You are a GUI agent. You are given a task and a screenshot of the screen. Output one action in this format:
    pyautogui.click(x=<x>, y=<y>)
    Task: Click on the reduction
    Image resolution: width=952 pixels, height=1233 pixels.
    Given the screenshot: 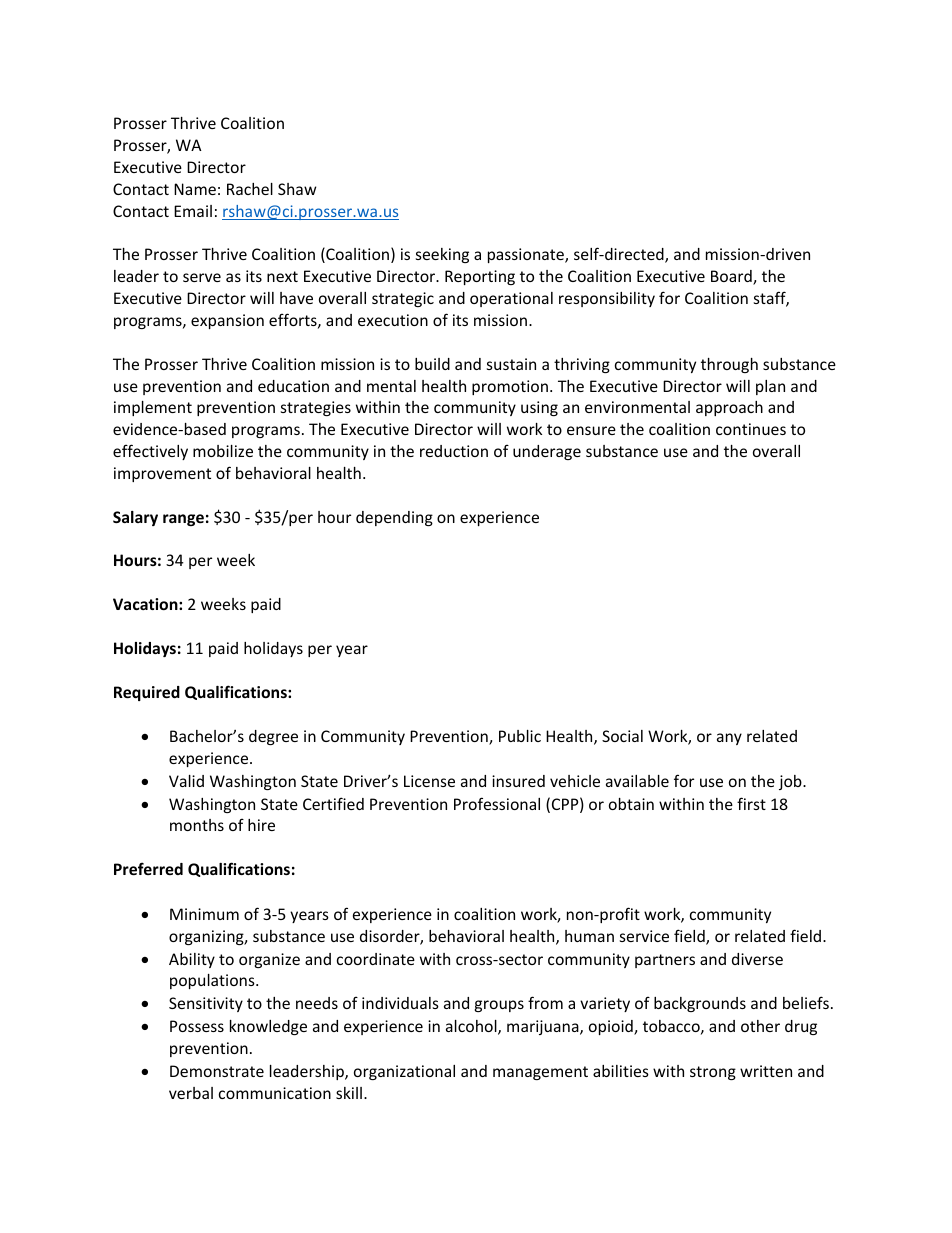 What is the action you would take?
    pyautogui.click(x=454, y=451)
